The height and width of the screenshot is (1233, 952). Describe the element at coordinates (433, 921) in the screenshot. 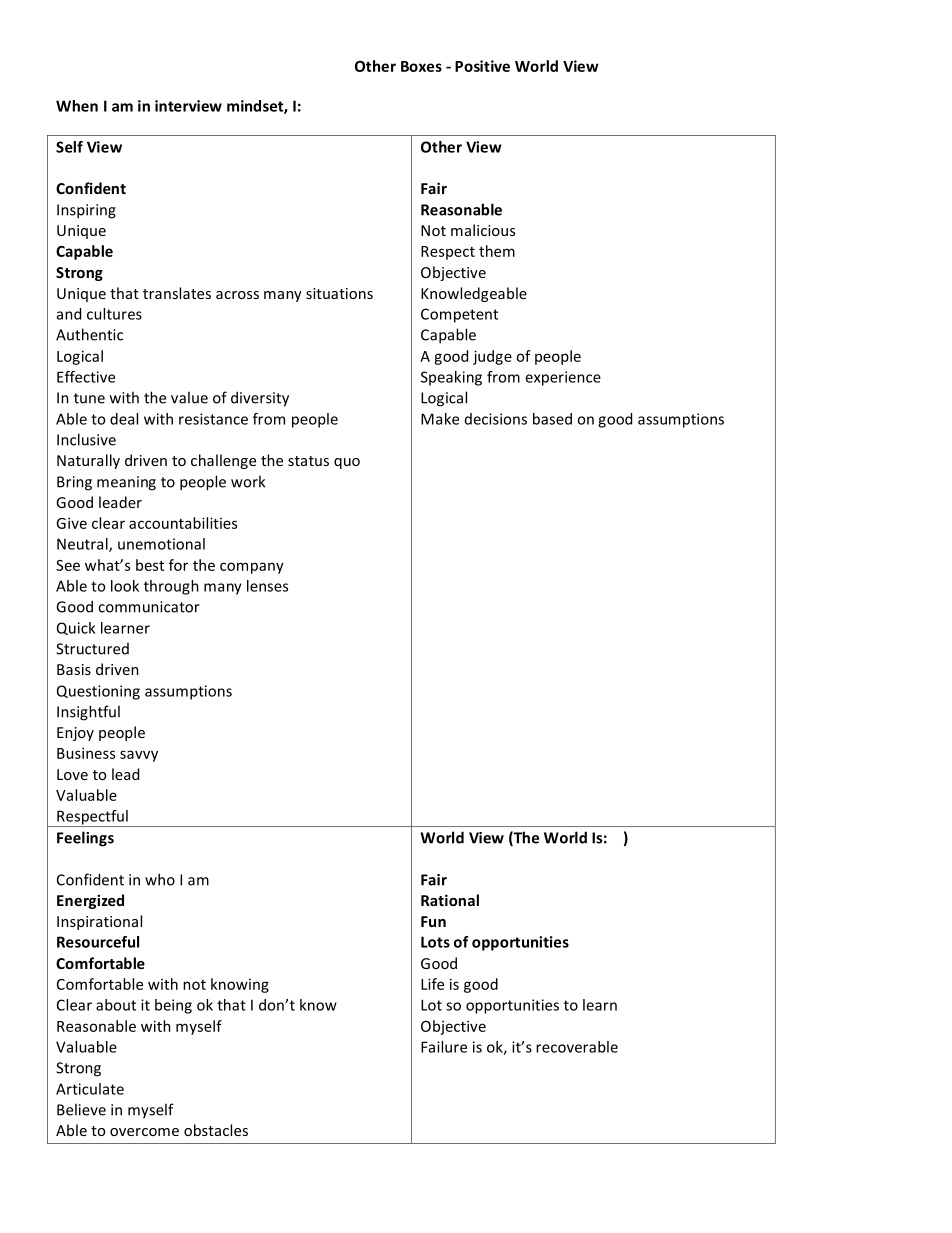

I see `Fun` at that location.
